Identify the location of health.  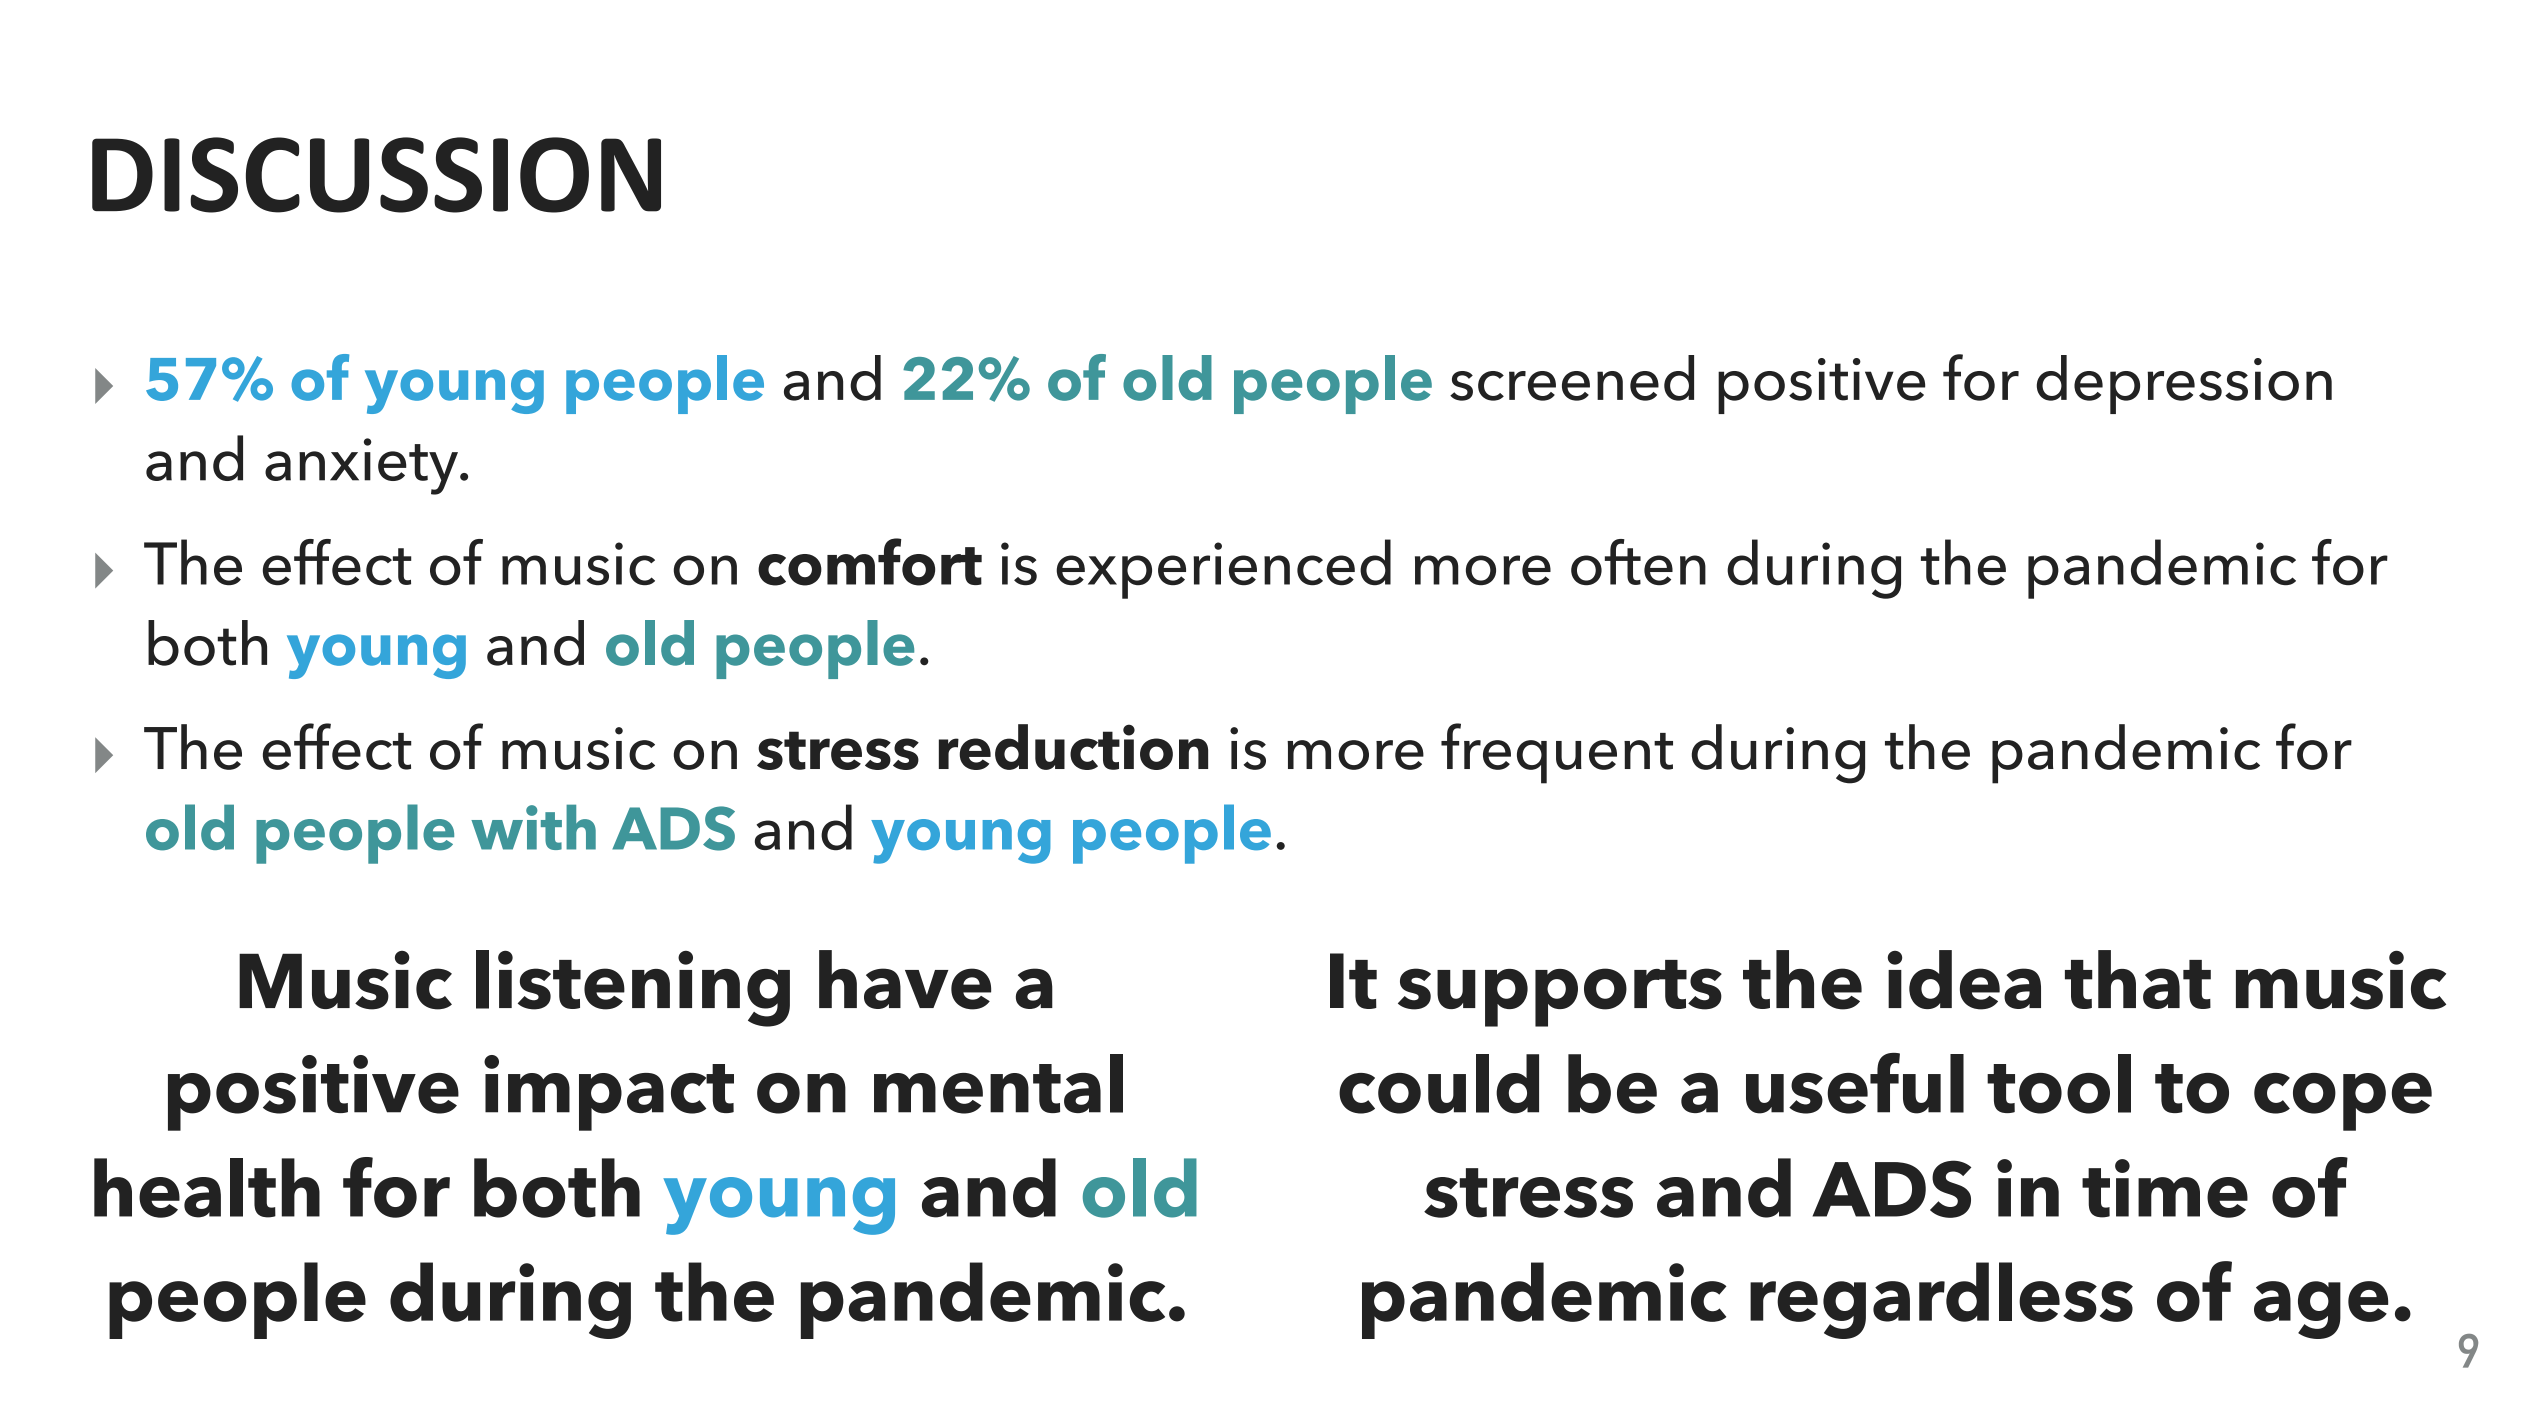
(207, 1188).
